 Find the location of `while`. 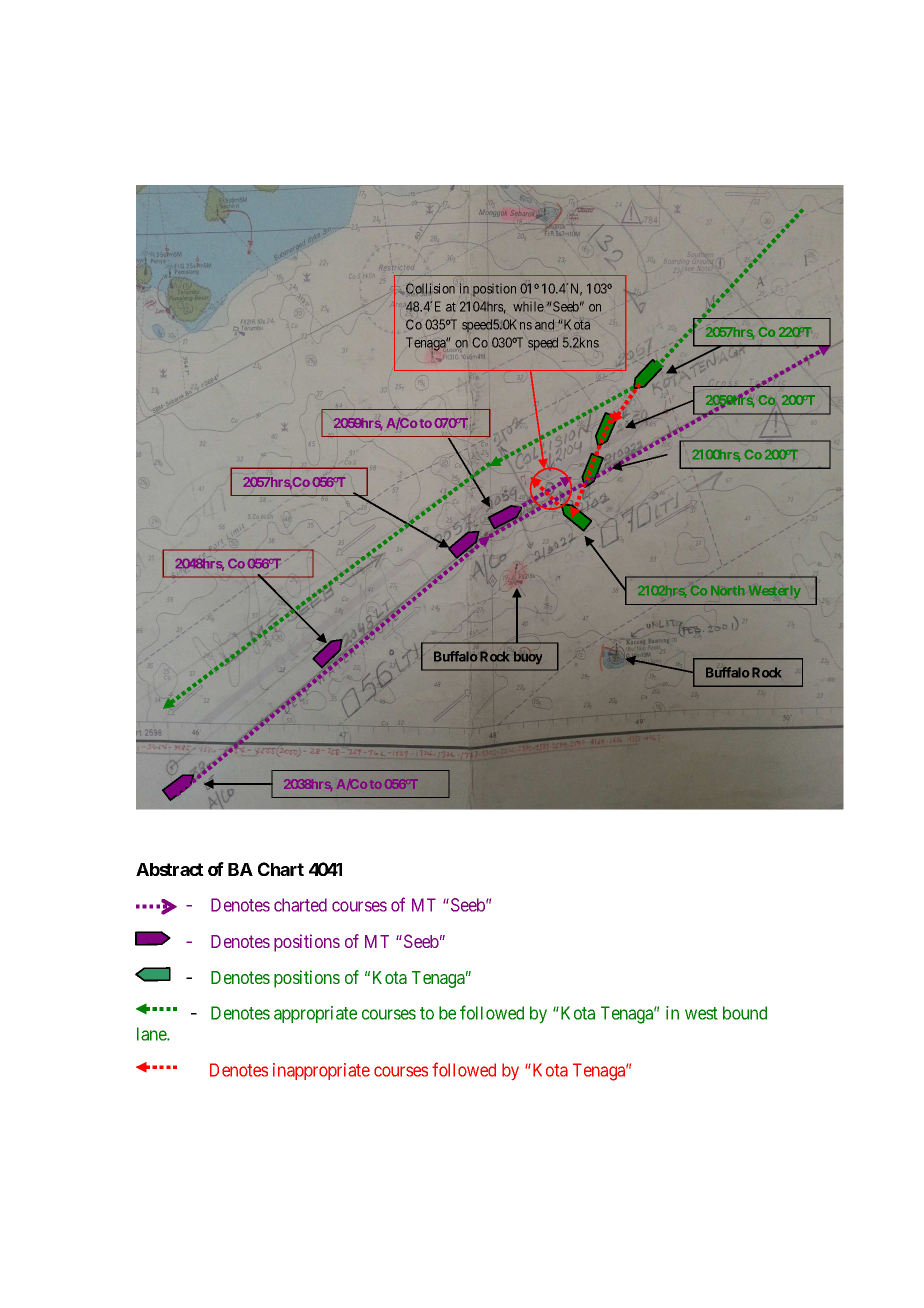

while is located at coordinates (528, 307).
